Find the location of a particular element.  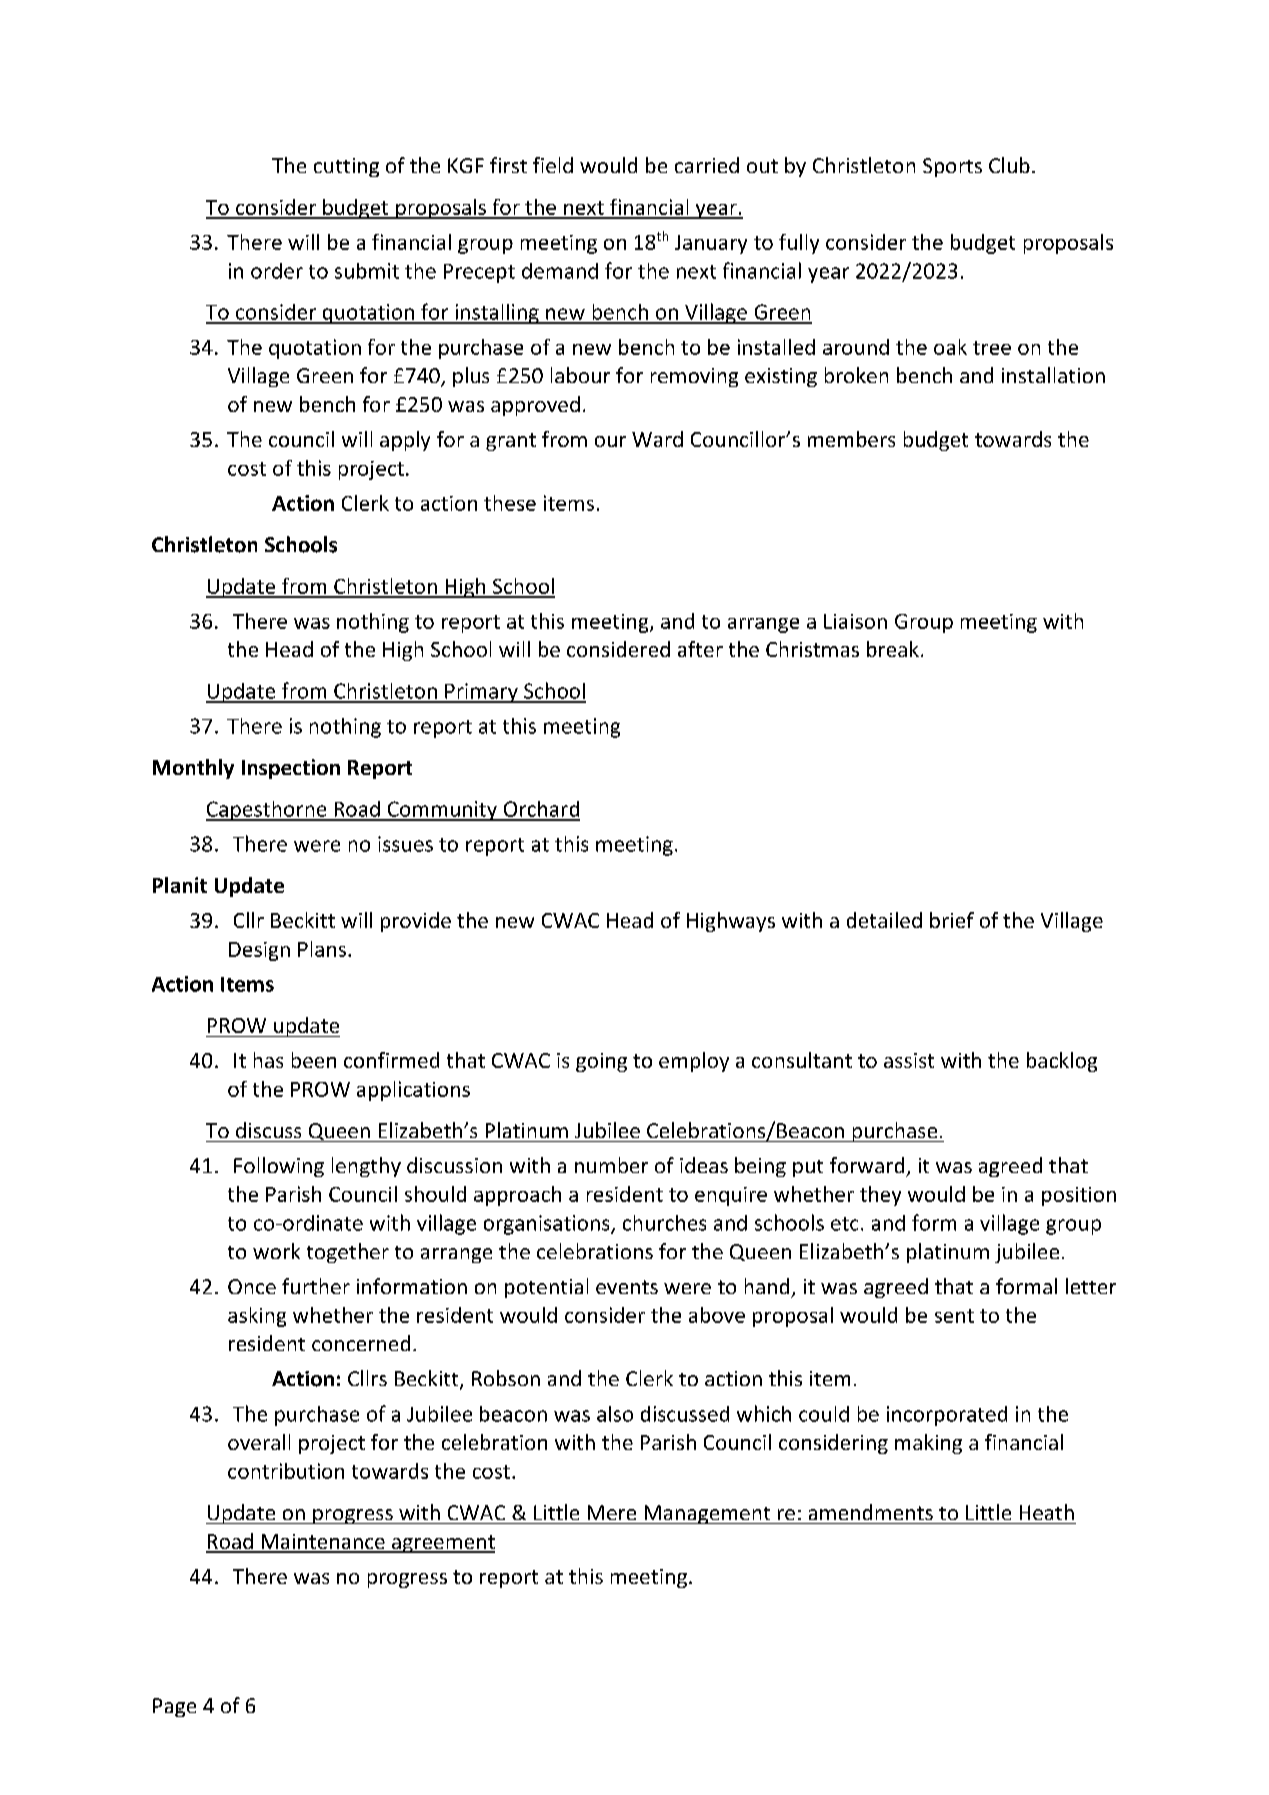

Sports is located at coordinates (952, 167).
